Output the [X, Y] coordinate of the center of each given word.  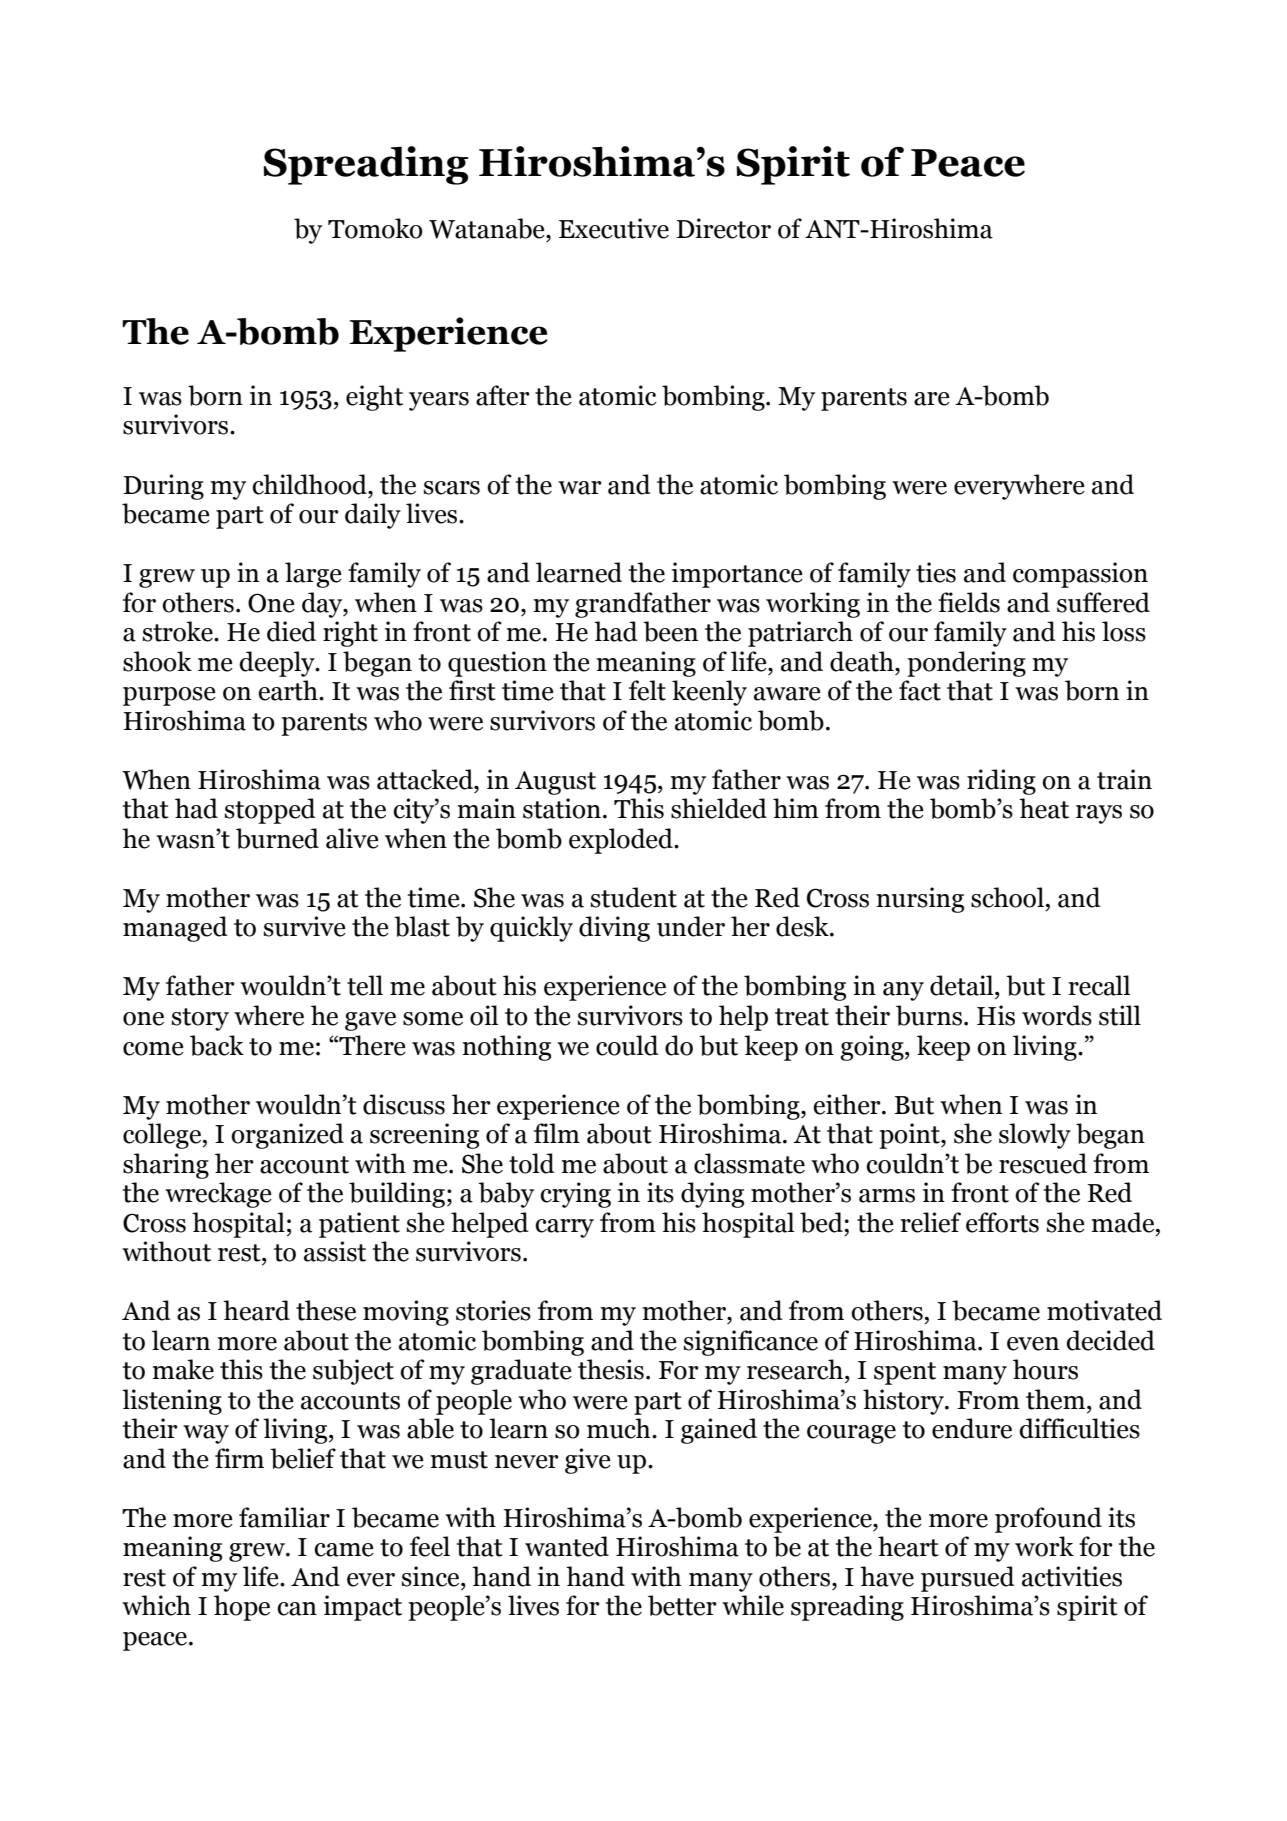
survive [305, 926]
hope [242, 1608]
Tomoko [375, 228]
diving [614, 929]
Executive [614, 228]
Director [723, 228]
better [682, 1605]
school [1007, 897]
